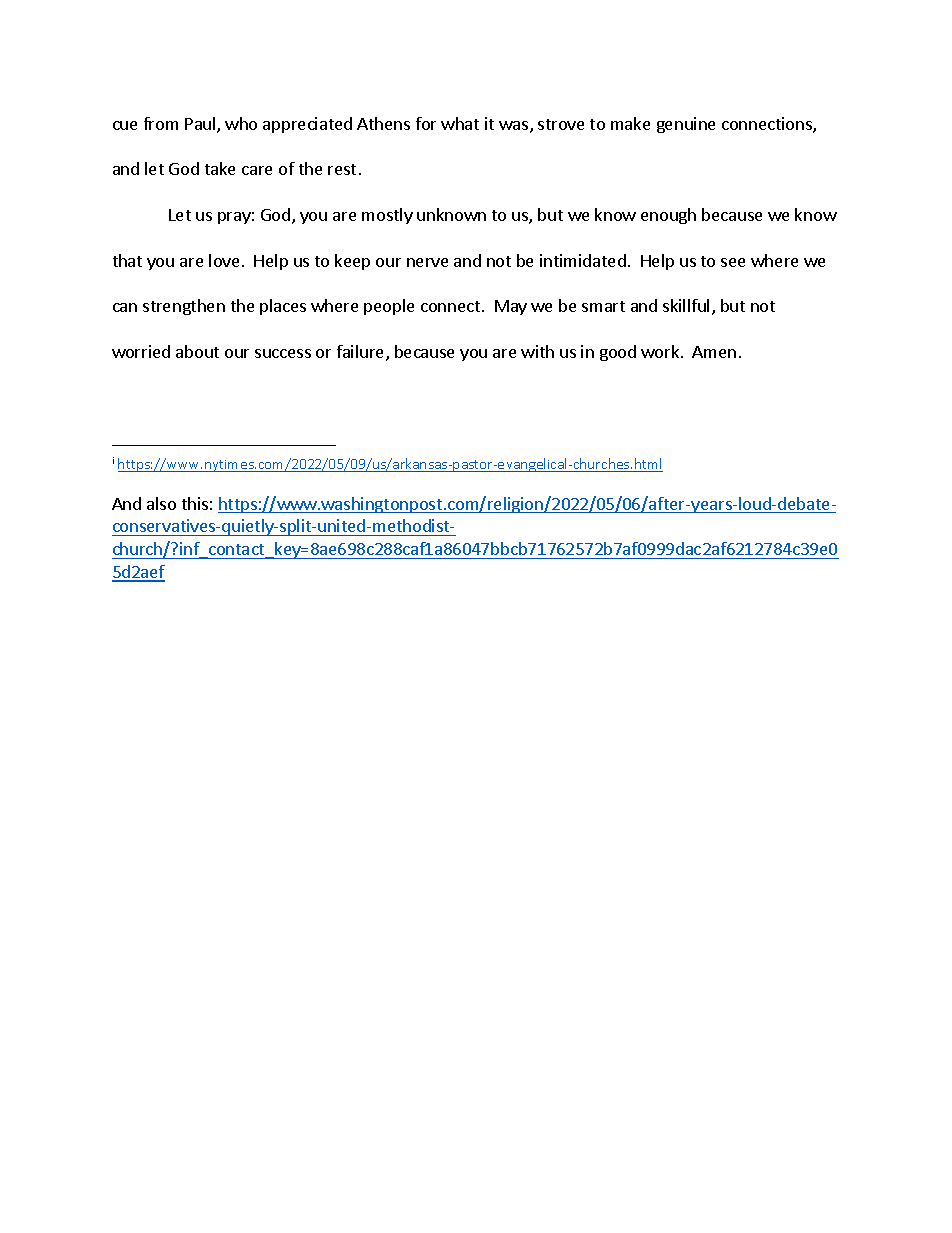 The width and height of the document is (952, 1233). What do you see at coordinates (387, 216) in the document?
I see `mostly` at bounding box center [387, 216].
